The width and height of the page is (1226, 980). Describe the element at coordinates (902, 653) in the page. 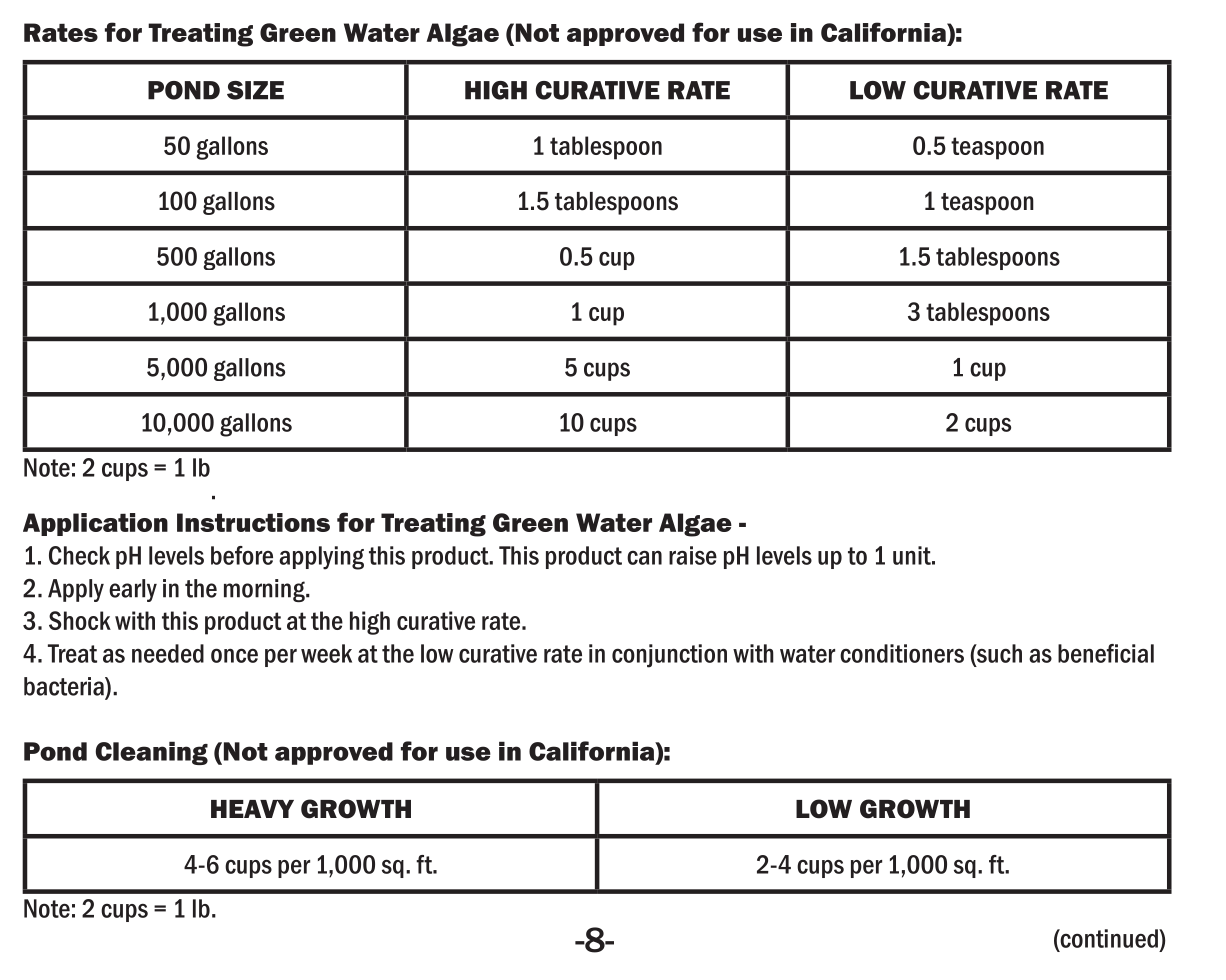

I see `conditioners` at that location.
